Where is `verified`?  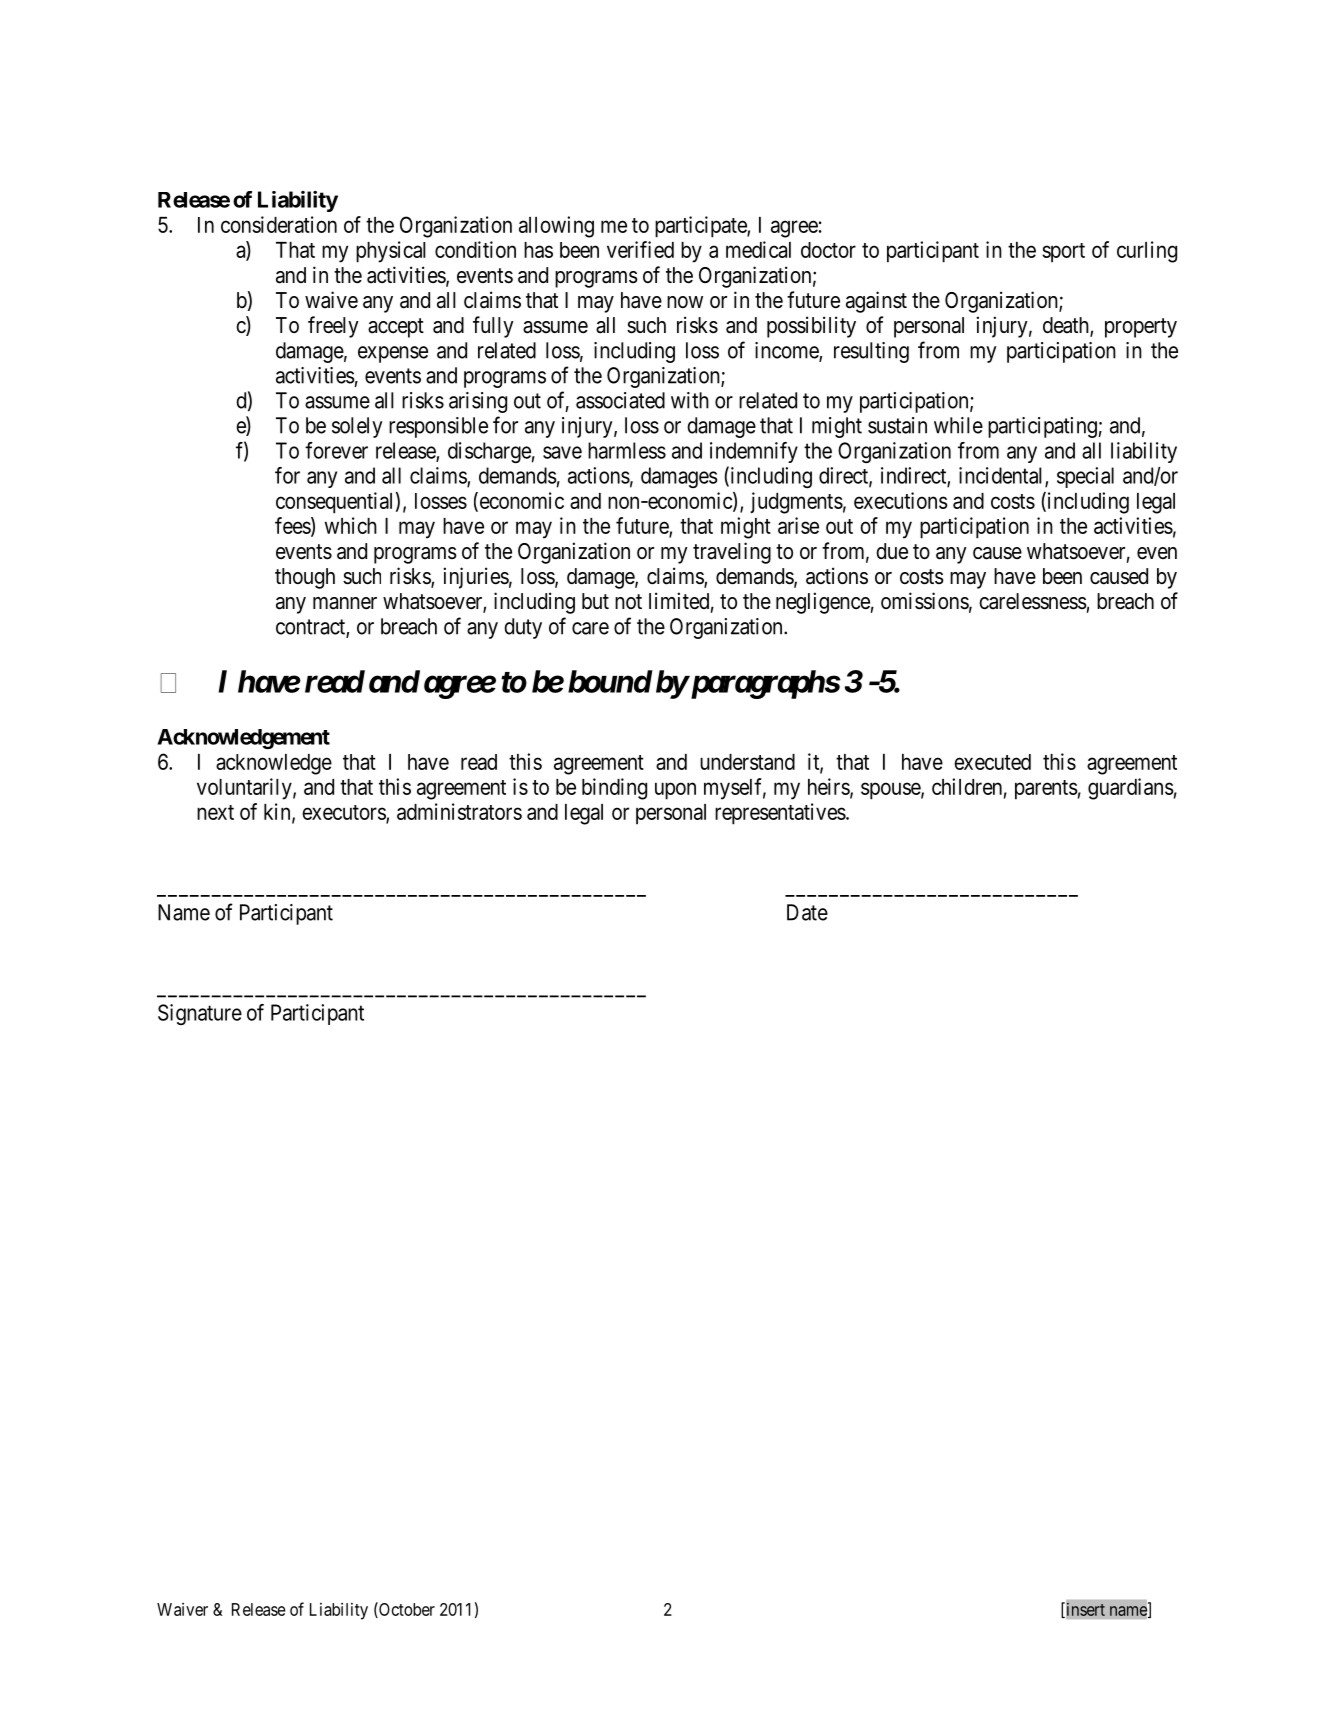
verified is located at coordinates (640, 249).
